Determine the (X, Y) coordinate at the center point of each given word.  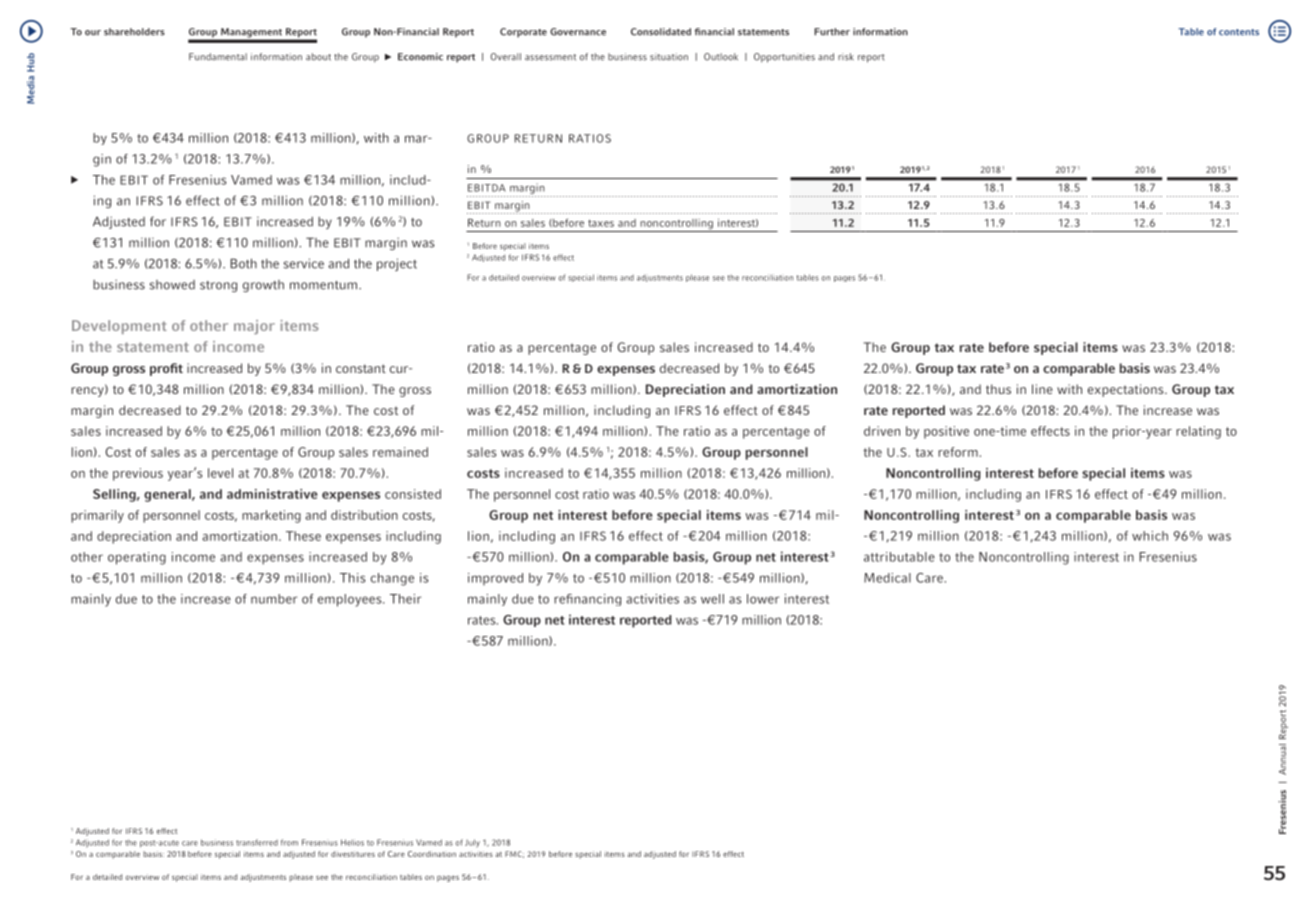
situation (669, 57)
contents (1239, 32)
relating (1198, 432)
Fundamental (218, 57)
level (220, 473)
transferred (257, 842)
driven (882, 431)
